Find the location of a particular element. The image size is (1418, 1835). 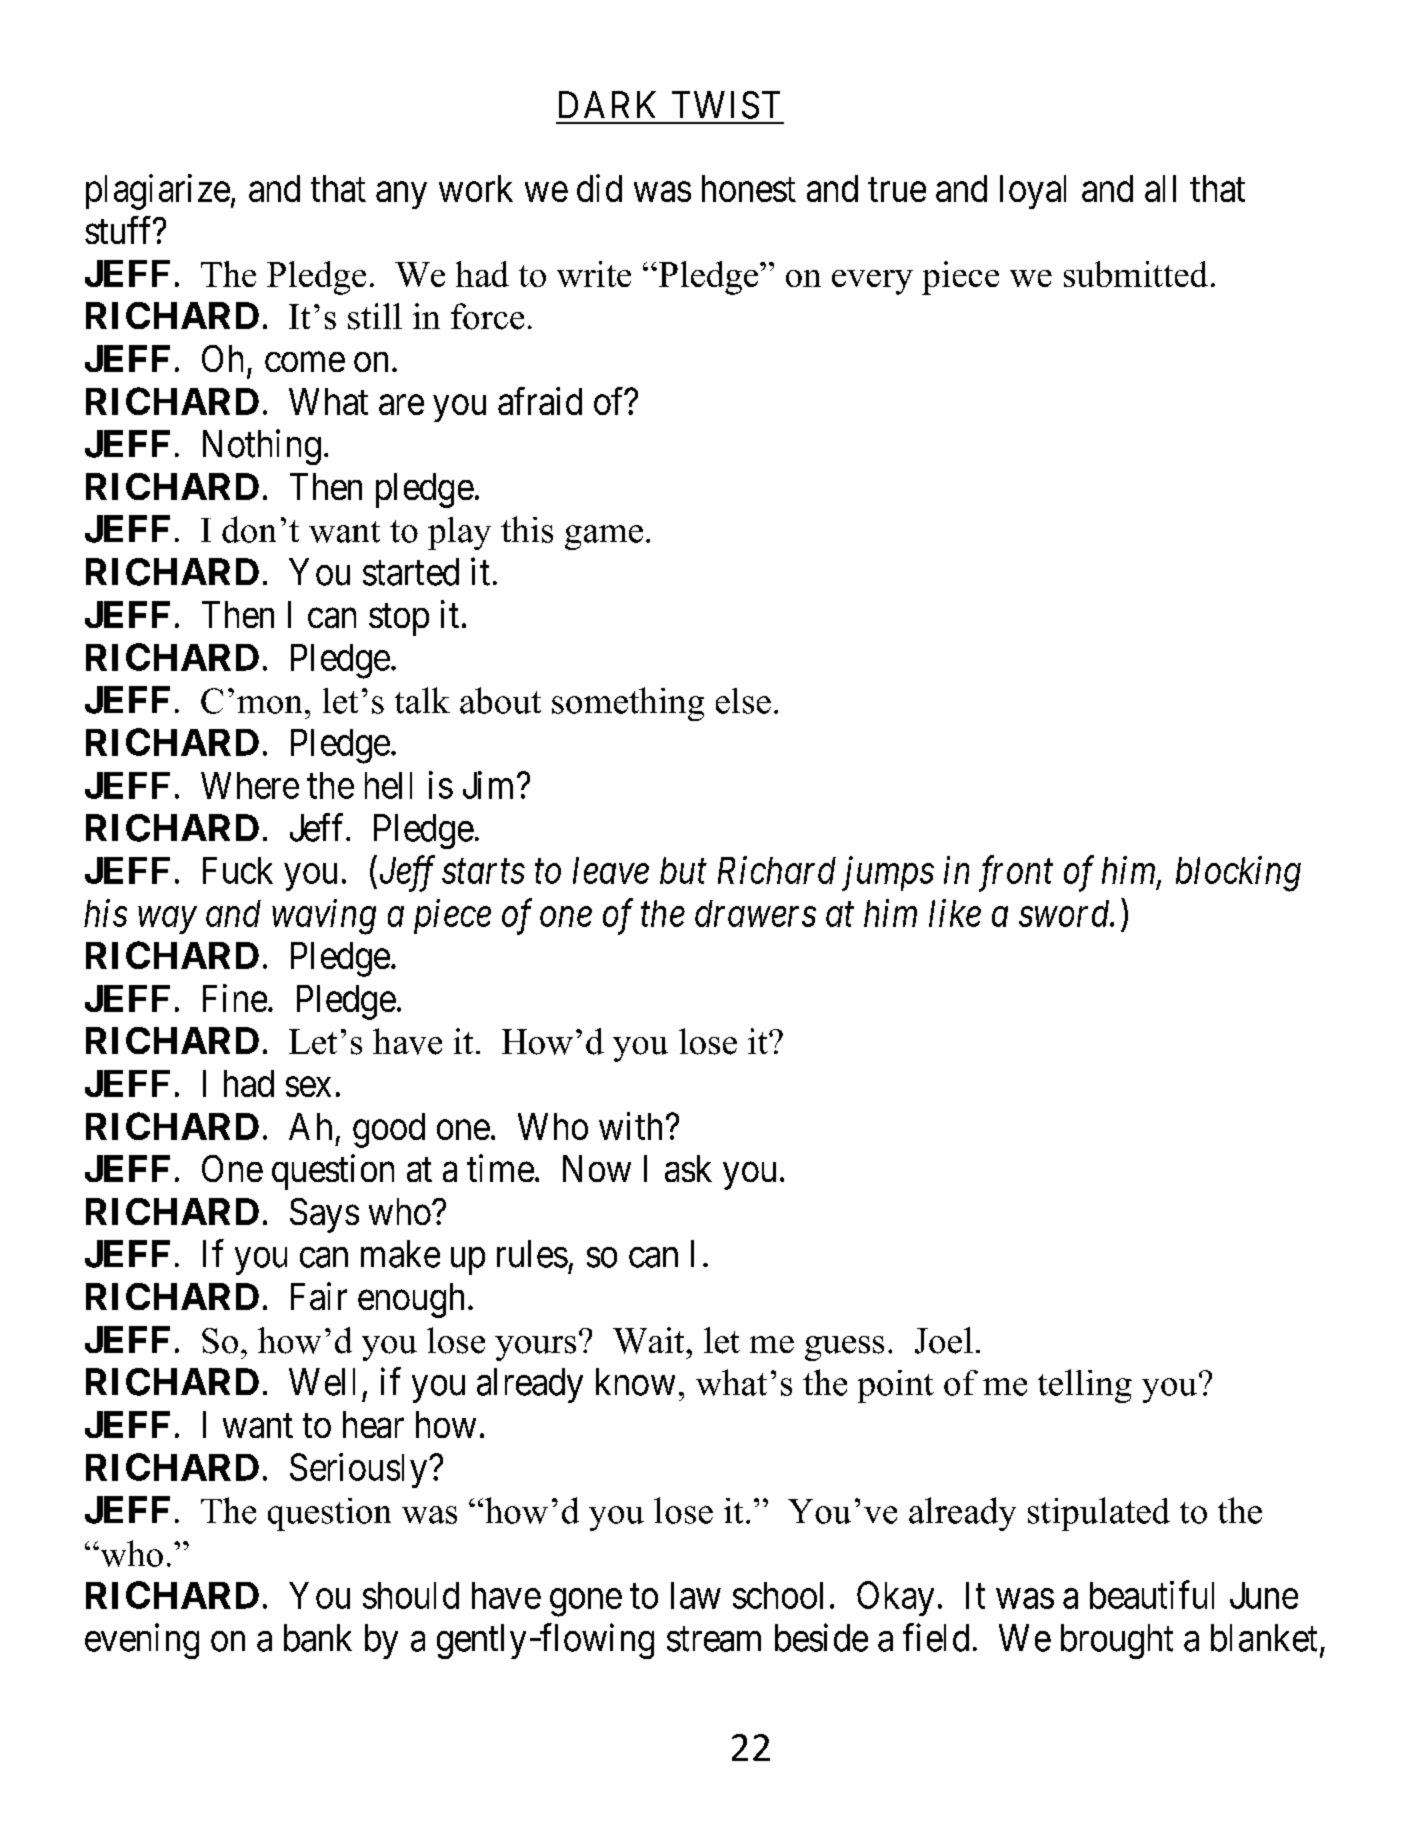

plagiarize is located at coordinates (158, 192).
